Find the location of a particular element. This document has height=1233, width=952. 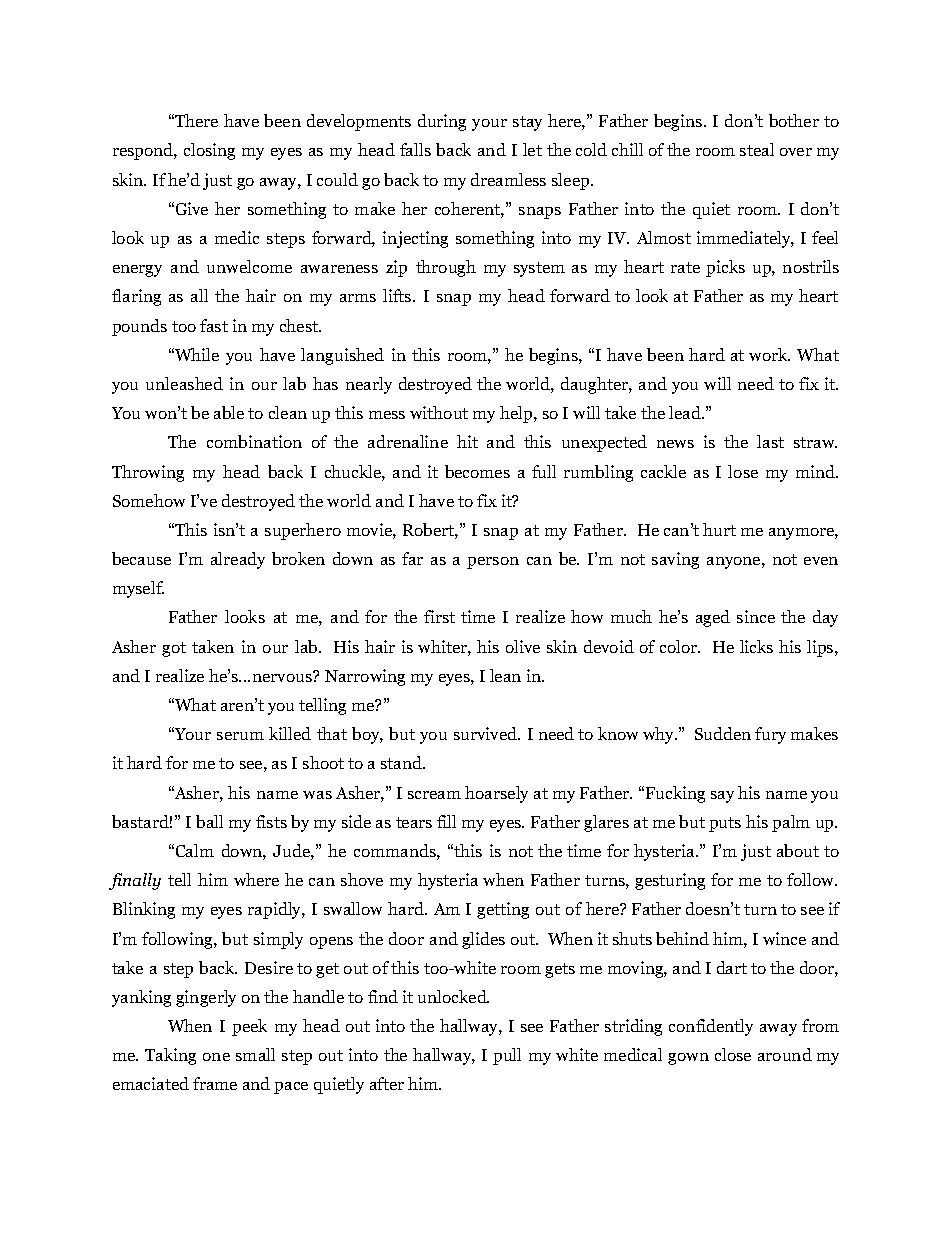

already is located at coordinates (238, 560).
